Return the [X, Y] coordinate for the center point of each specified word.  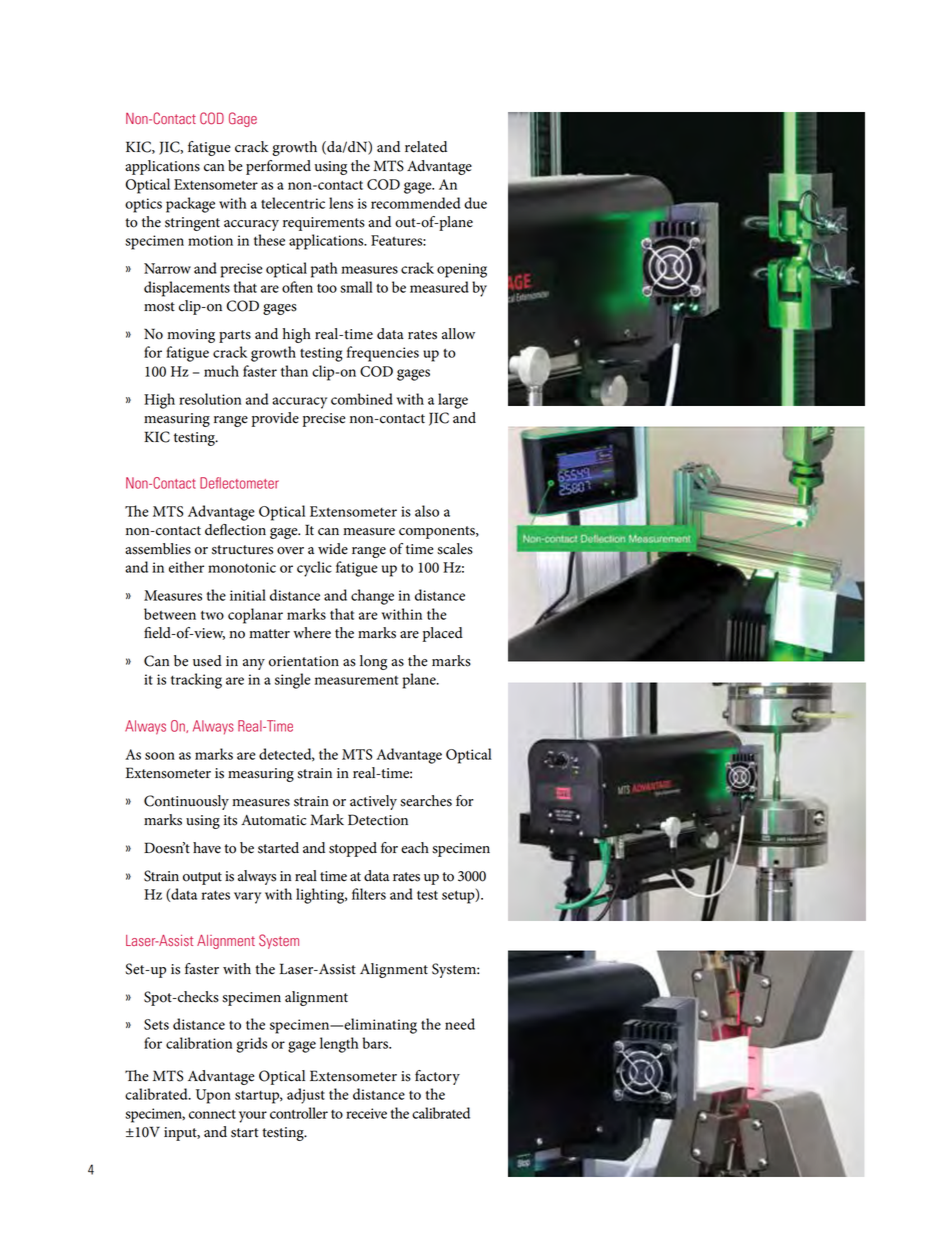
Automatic [273, 820]
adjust [306, 1096]
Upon [213, 1096]
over [290, 551]
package [190, 205]
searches [426, 801]
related [426, 147]
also [427, 511]
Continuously [186, 802]
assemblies [158, 549]
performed [278, 167]
